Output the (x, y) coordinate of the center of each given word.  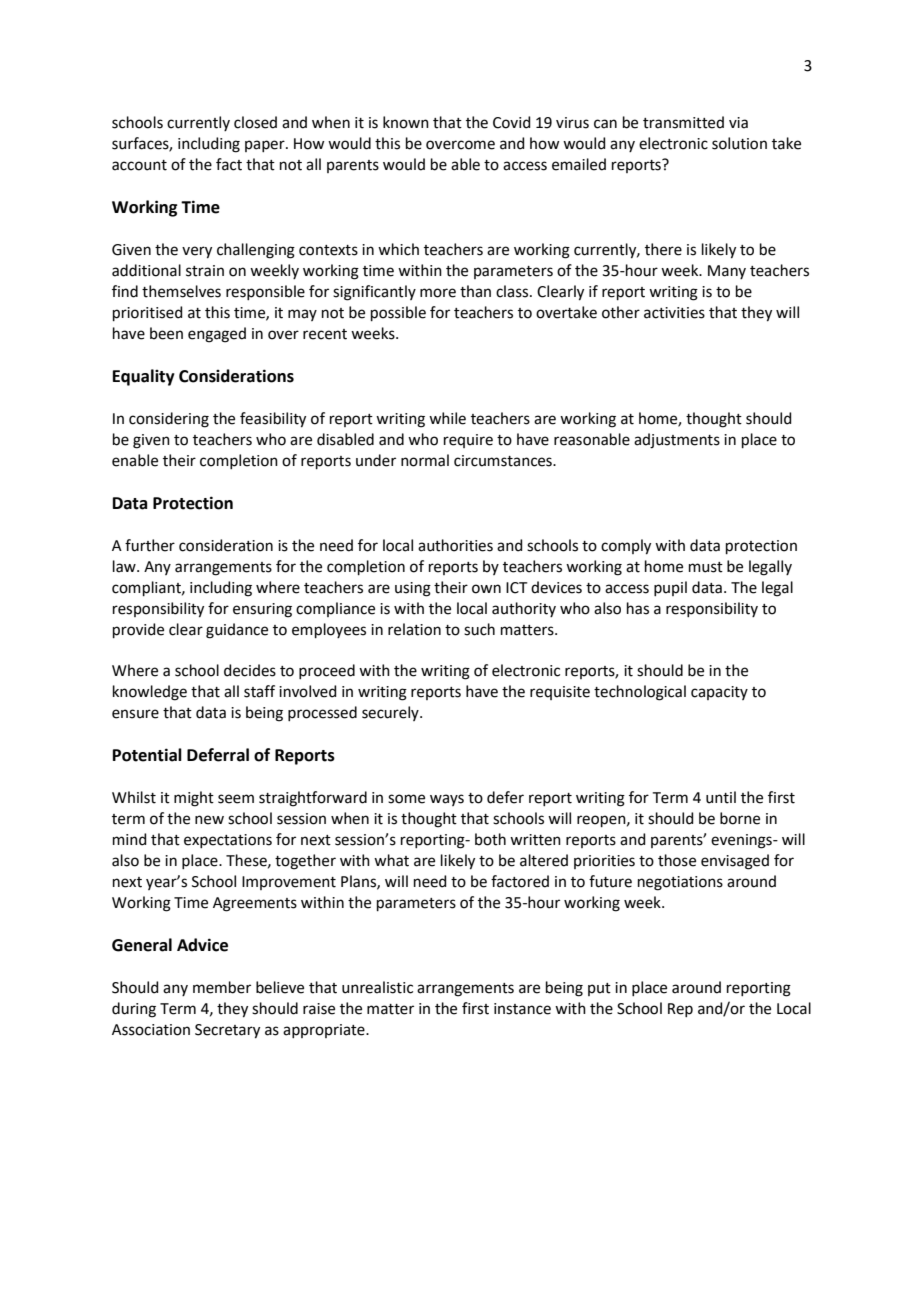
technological (640, 693)
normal (425, 460)
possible (398, 313)
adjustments (677, 441)
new (209, 820)
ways (447, 800)
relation (414, 629)
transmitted (683, 122)
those (677, 860)
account (139, 165)
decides (250, 670)
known (406, 122)
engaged (217, 335)
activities (674, 313)
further (150, 545)
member (222, 987)
